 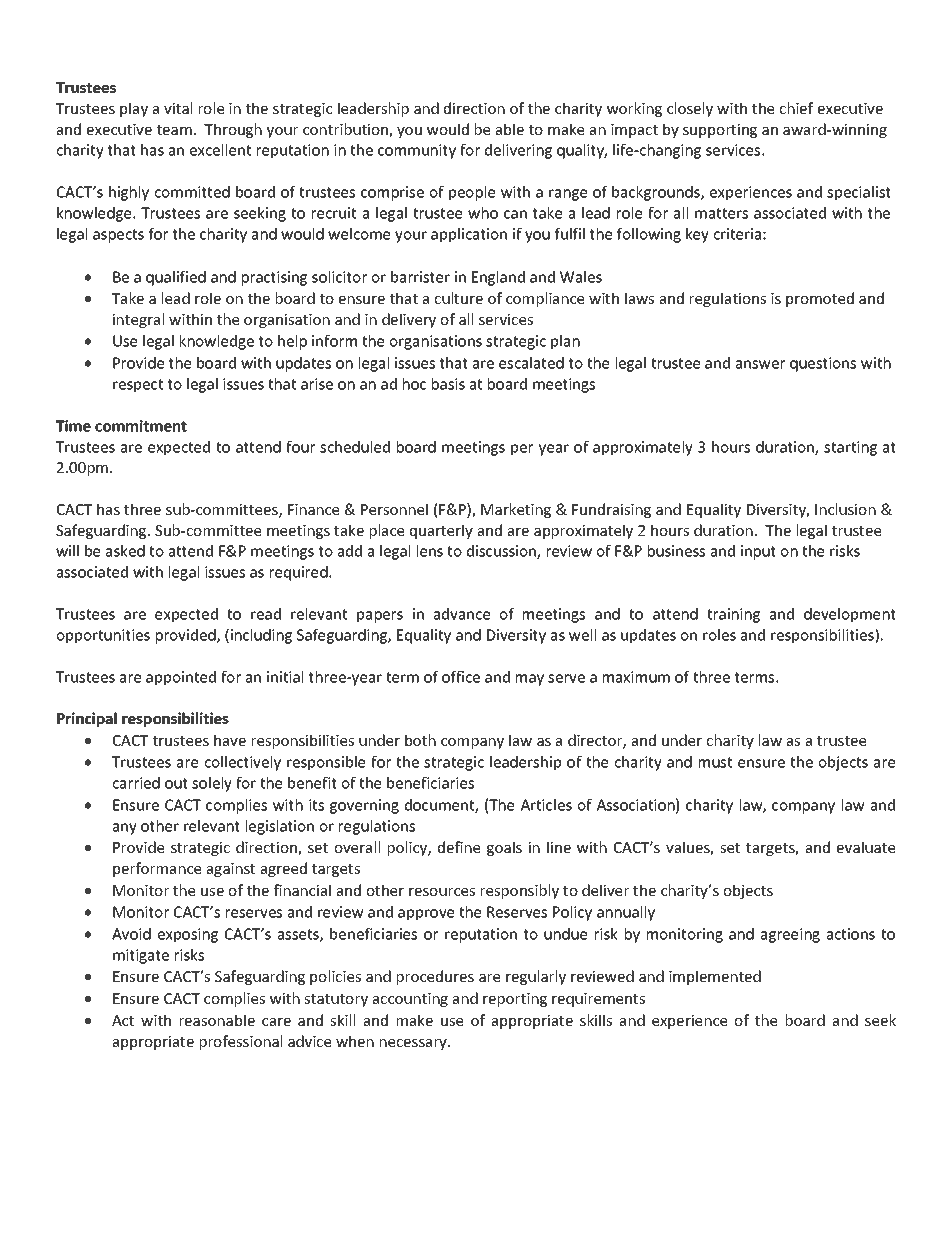 What do you see at coordinates (720, 131) in the document?
I see `supporting` at bounding box center [720, 131].
